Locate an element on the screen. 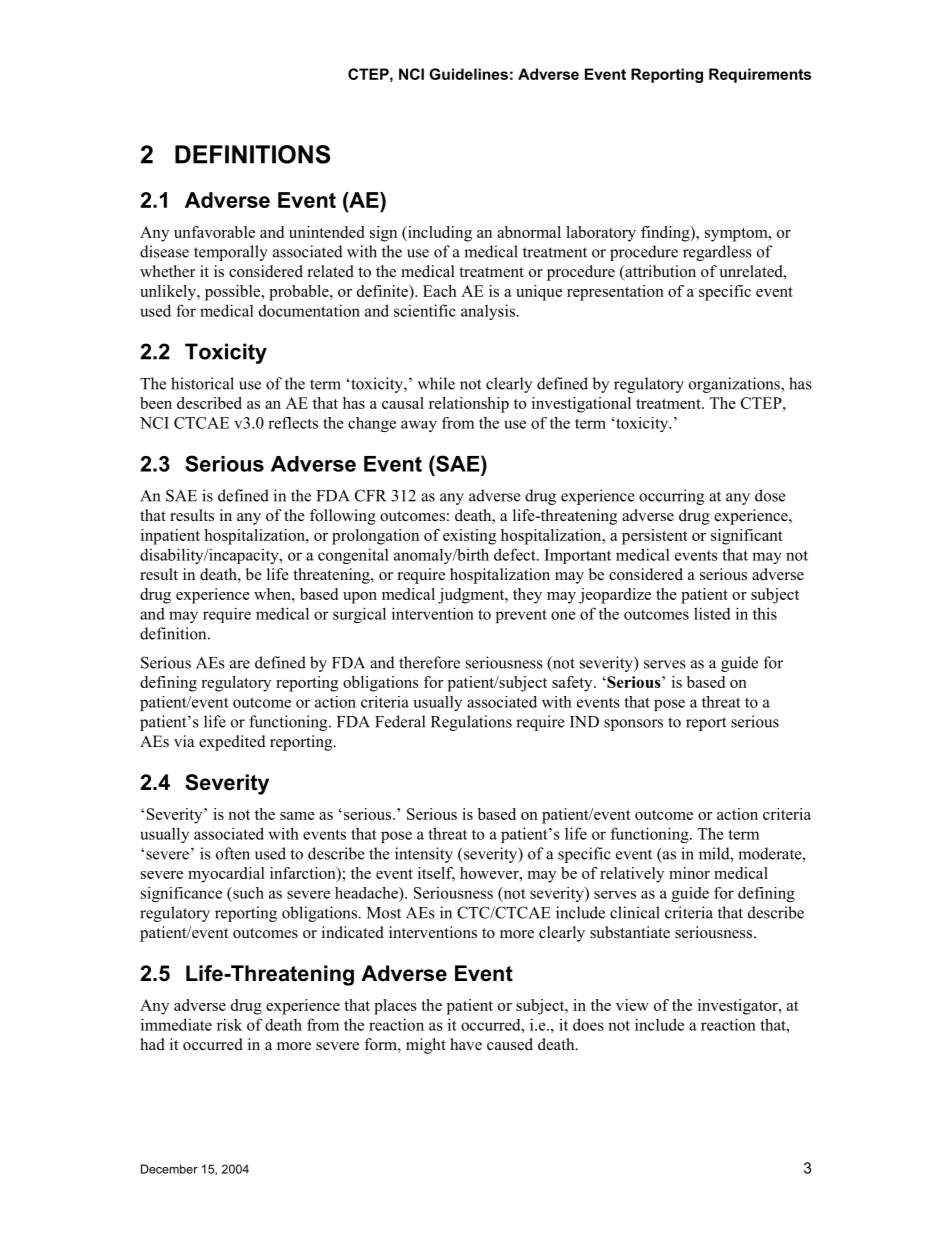 The image size is (952, 1233). temporally is located at coordinates (231, 253).
